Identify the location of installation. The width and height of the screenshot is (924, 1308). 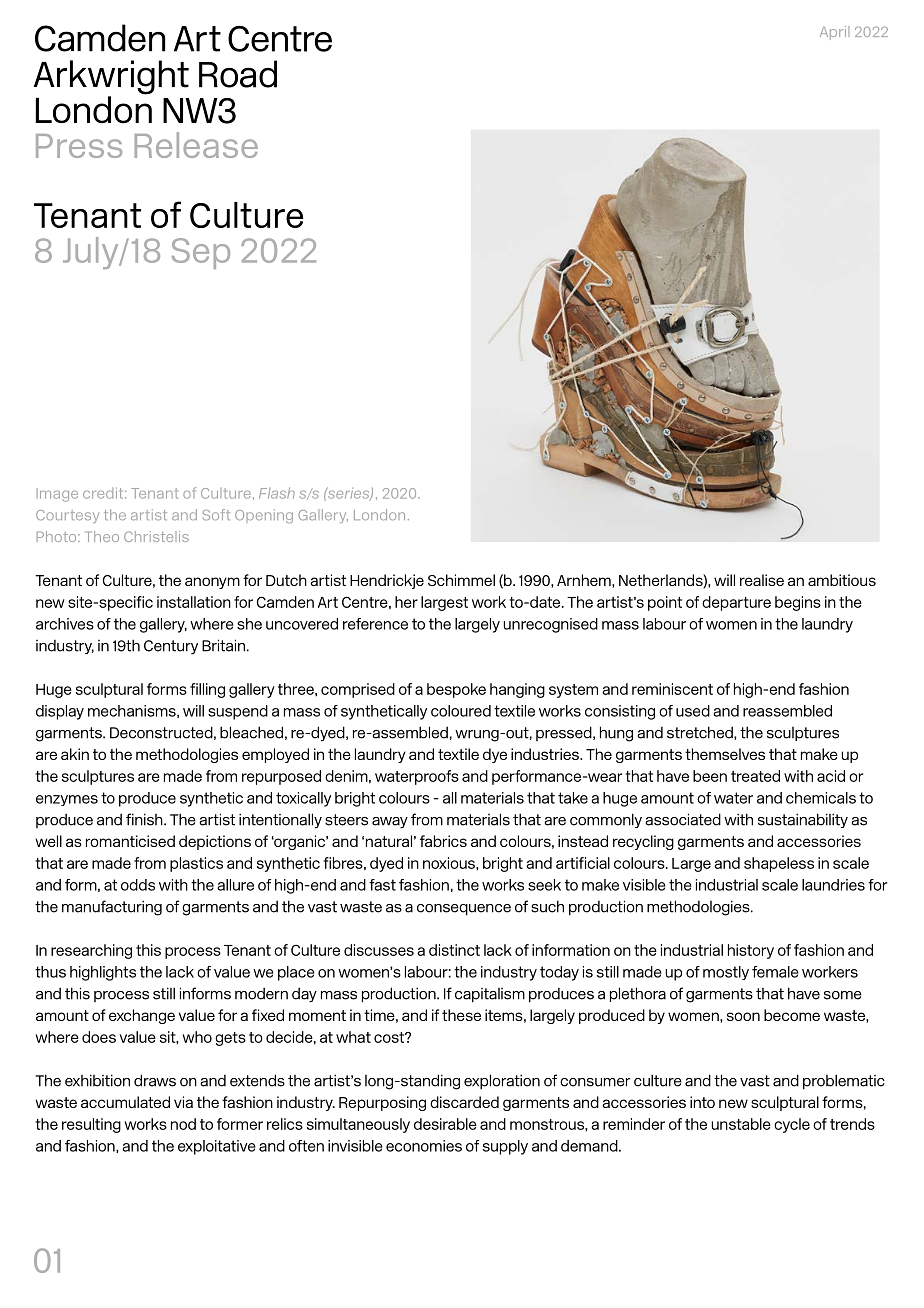
(194, 602).
